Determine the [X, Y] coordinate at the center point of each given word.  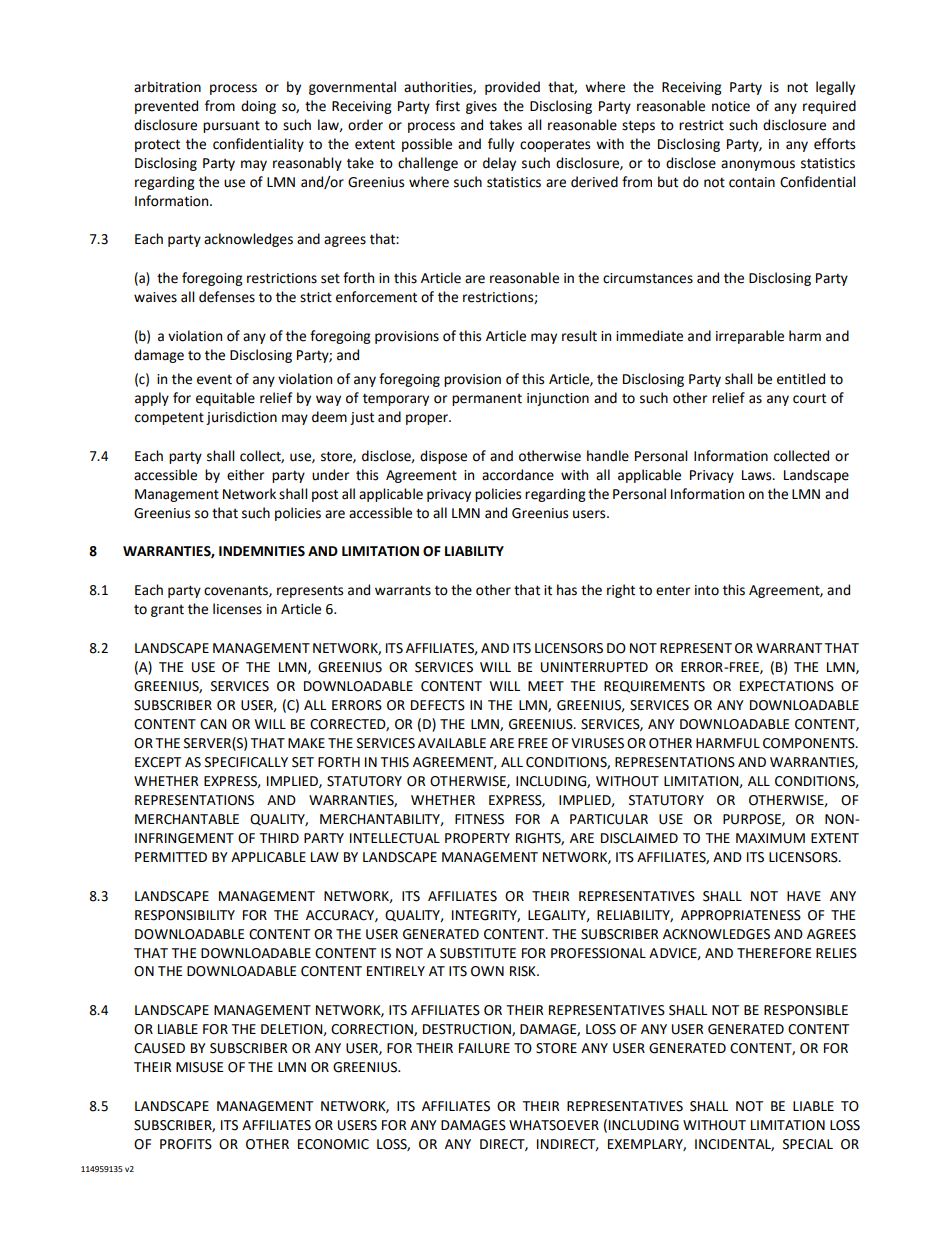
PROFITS [186, 1144]
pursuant [231, 126]
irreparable [750, 337]
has [567, 590]
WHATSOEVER [554, 1125]
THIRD [279, 838]
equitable [225, 399]
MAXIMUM [770, 838]
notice [731, 106]
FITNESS [479, 819]
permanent [487, 400]
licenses [237, 609]
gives [481, 107]
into [707, 590]
